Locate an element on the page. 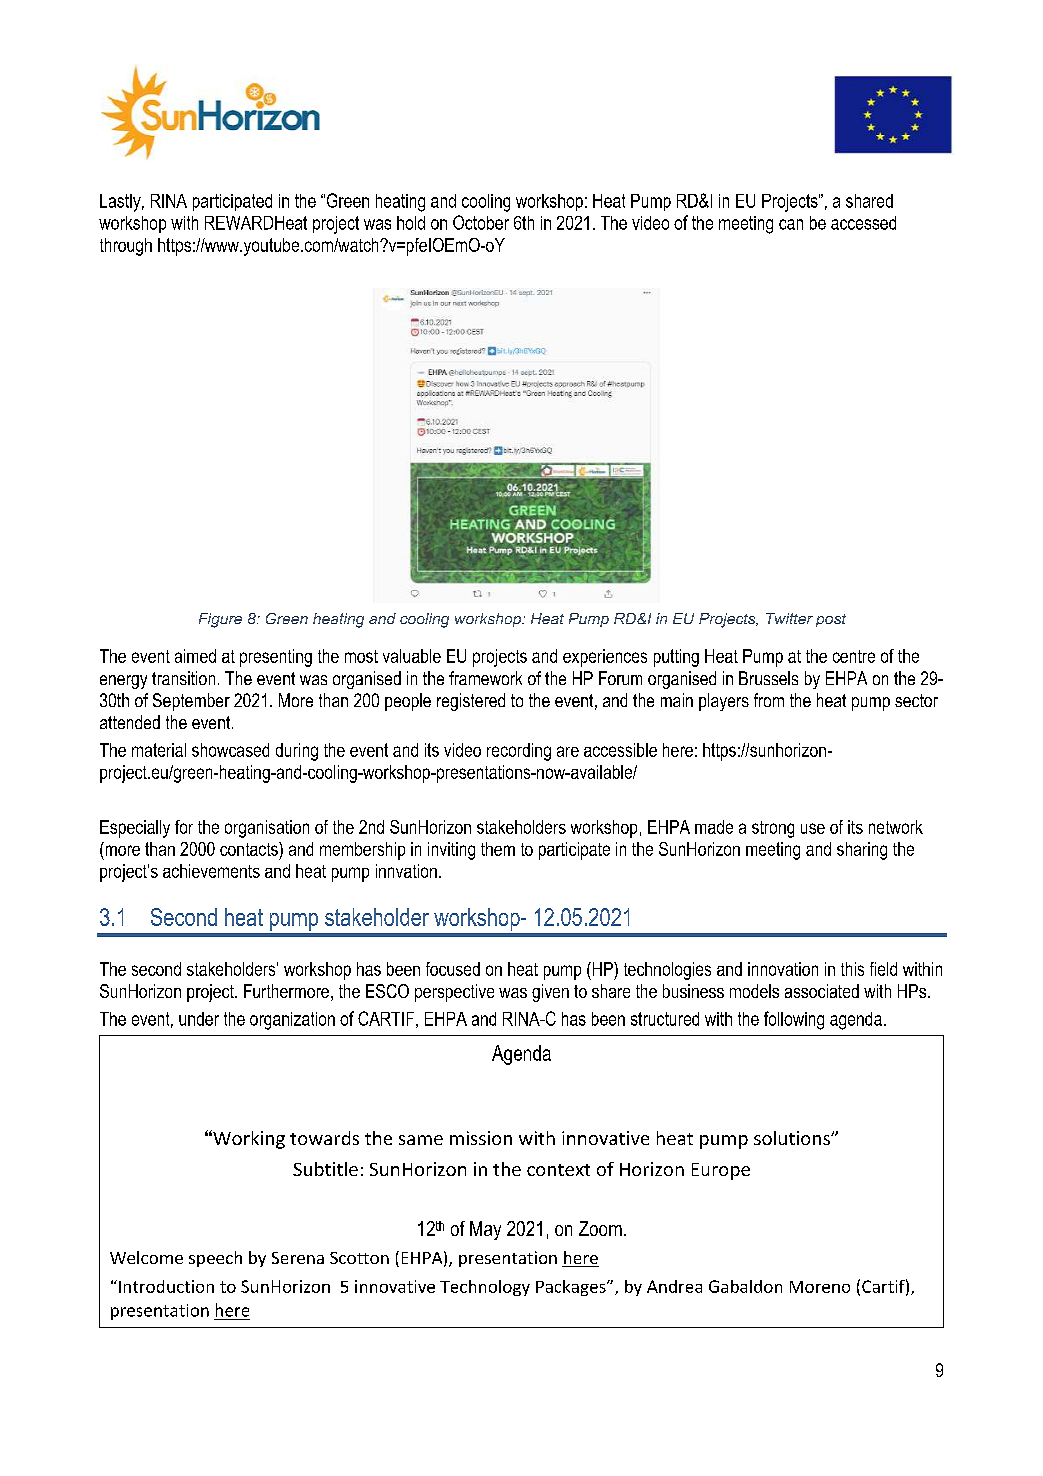  through is located at coordinates (126, 247).
